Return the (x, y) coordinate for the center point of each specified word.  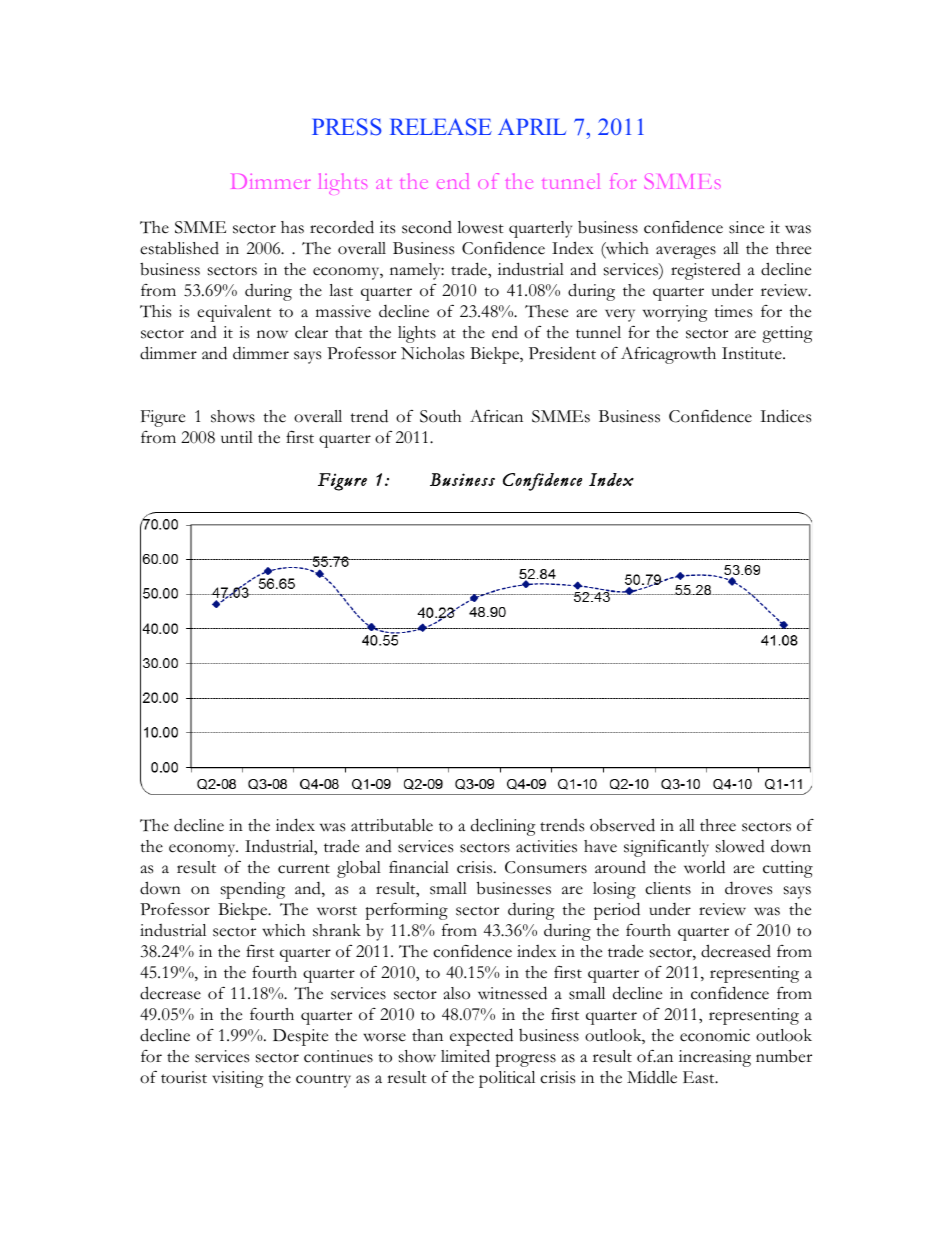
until (237, 437)
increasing (715, 1058)
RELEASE (441, 127)
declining (503, 827)
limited (465, 1056)
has (292, 227)
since (746, 227)
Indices (785, 416)
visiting (238, 1079)
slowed (740, 846)
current (304, 869)
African (496, 416)
